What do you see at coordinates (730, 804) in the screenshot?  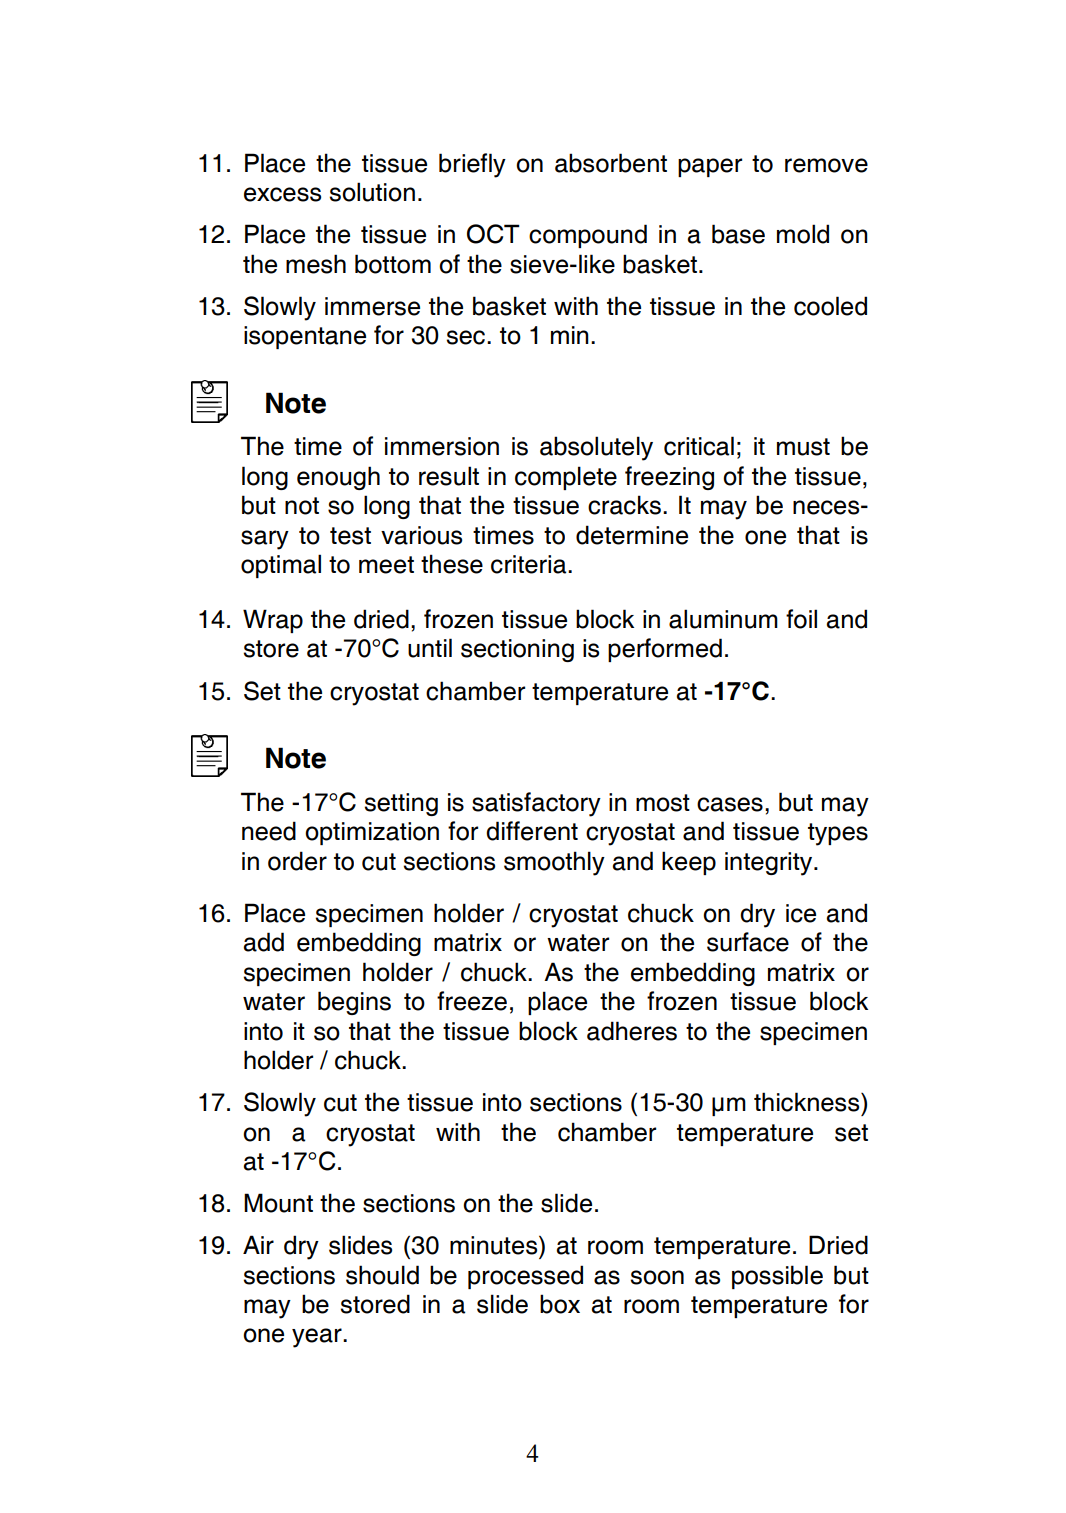 I see `cases` at bounding box center [730, 804].
